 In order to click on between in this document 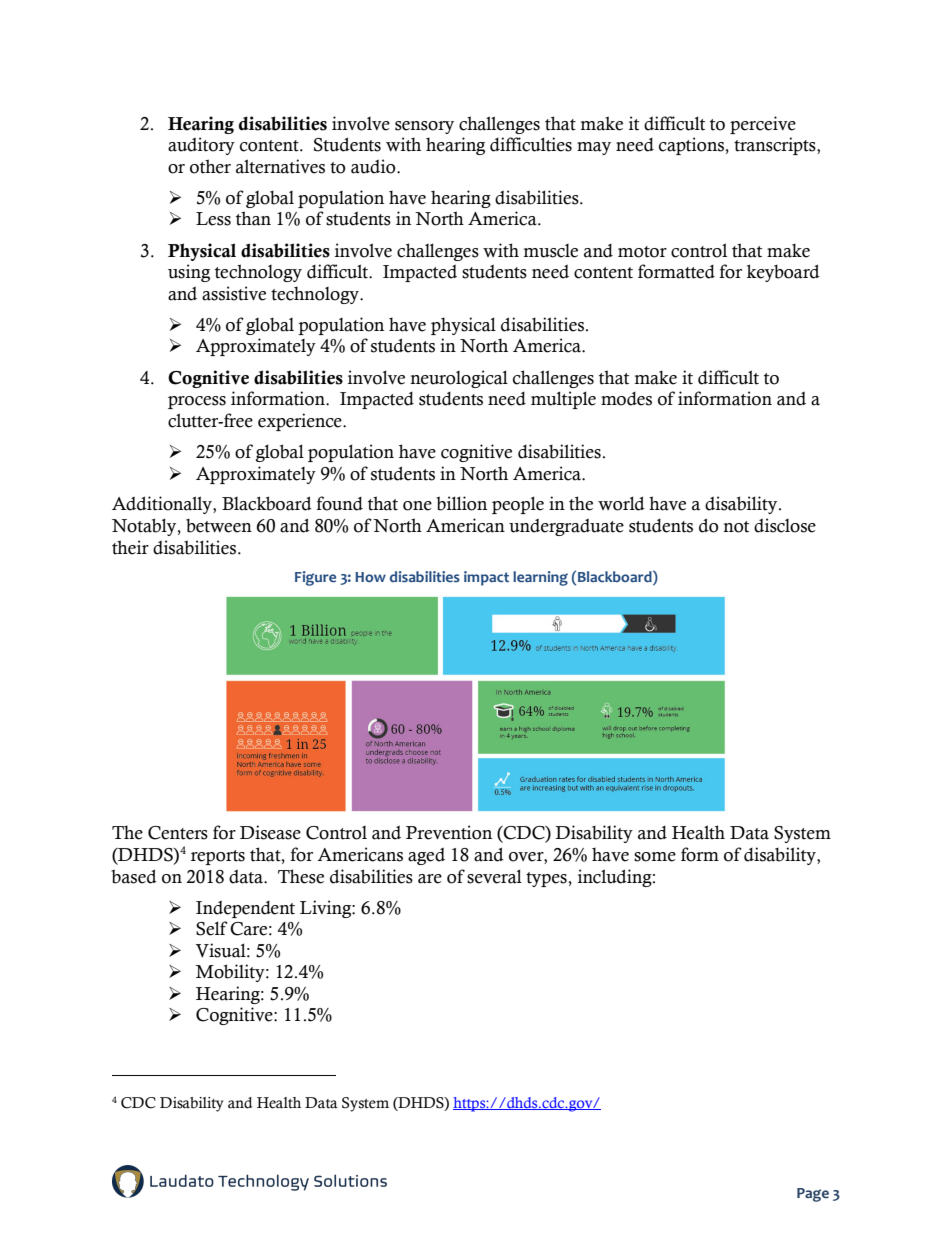, I will do `click(219, 526)`.
